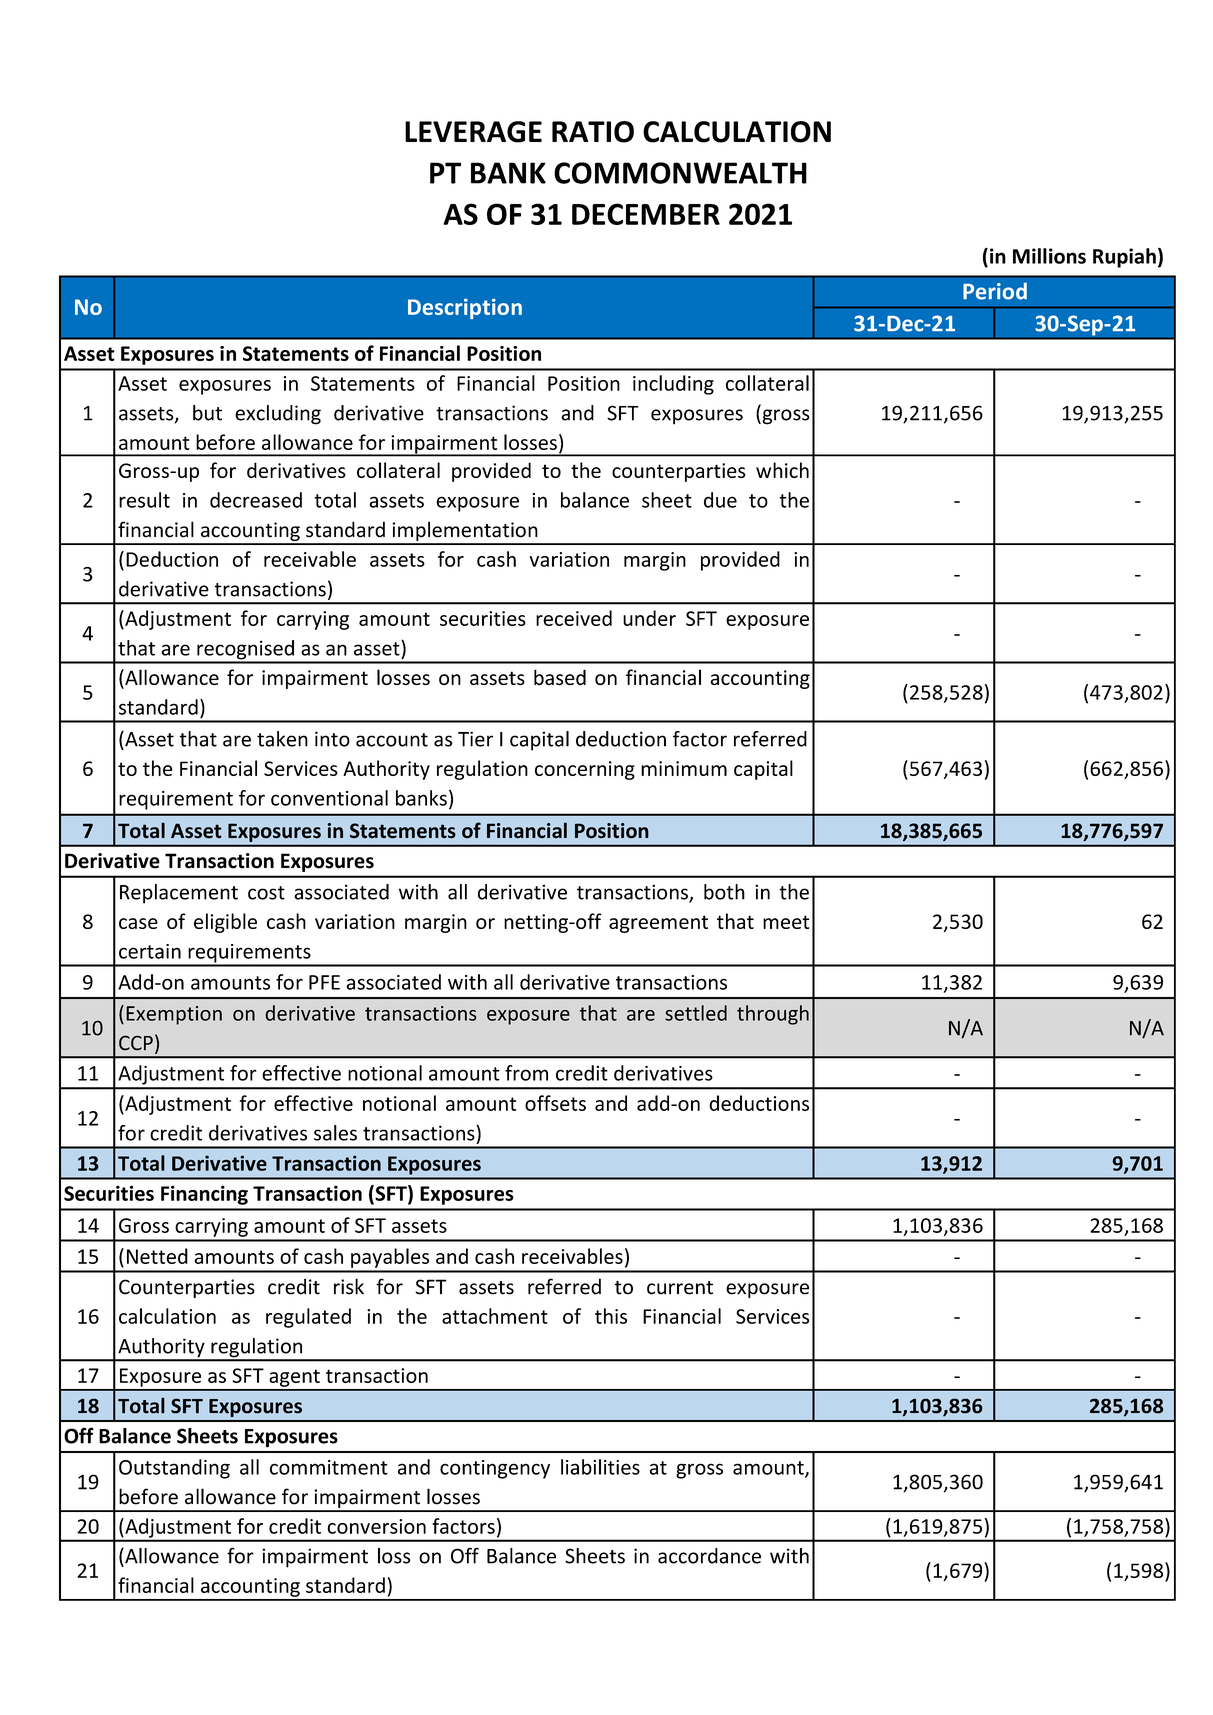 The image size is (1213, 1715). Describe the element at coordinates (555, 1103) in the screenshot. I see `offsets` at that location.
